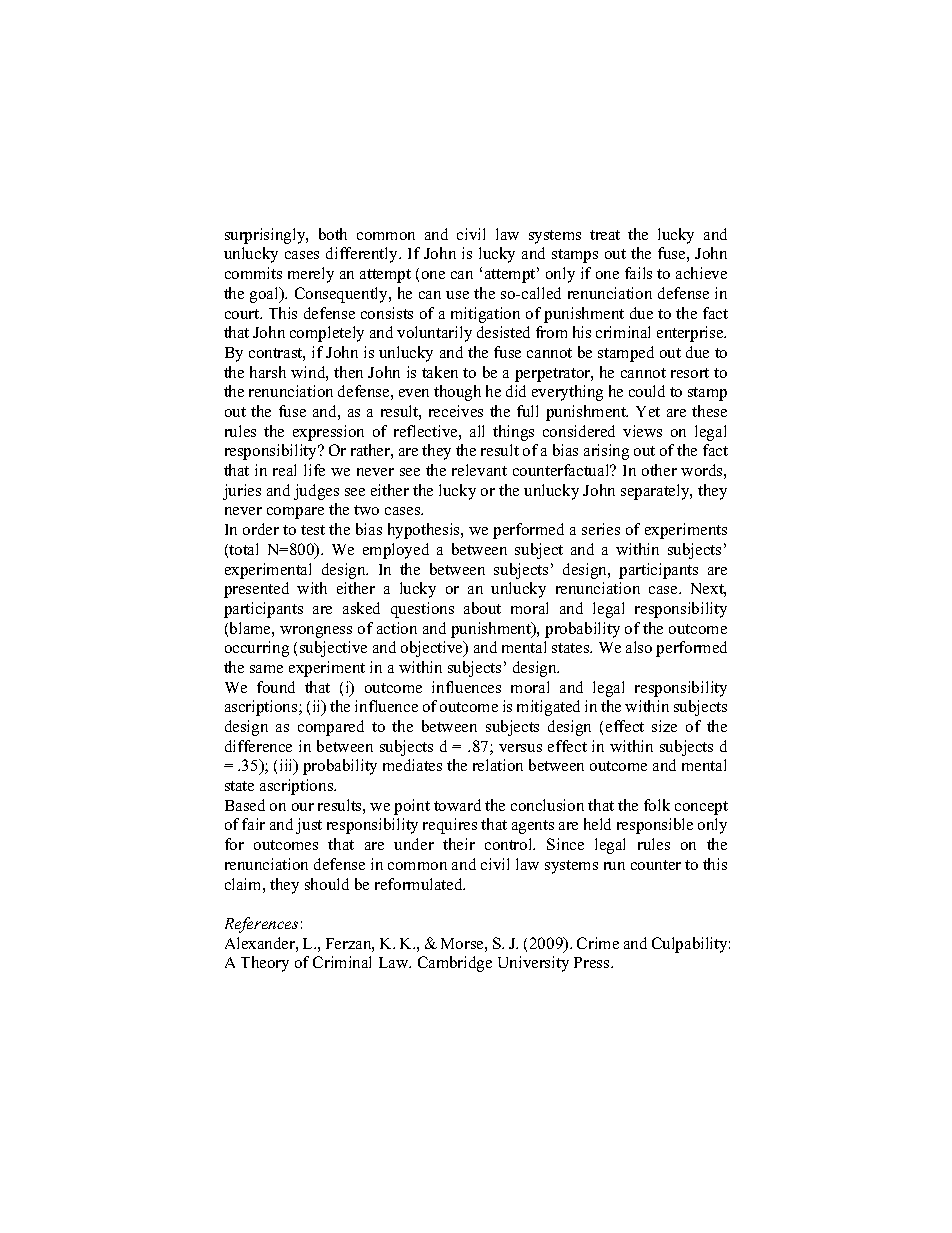 The height and width of the screenshot is (1233, 952). I want to click on objective, so click(433, 649).
